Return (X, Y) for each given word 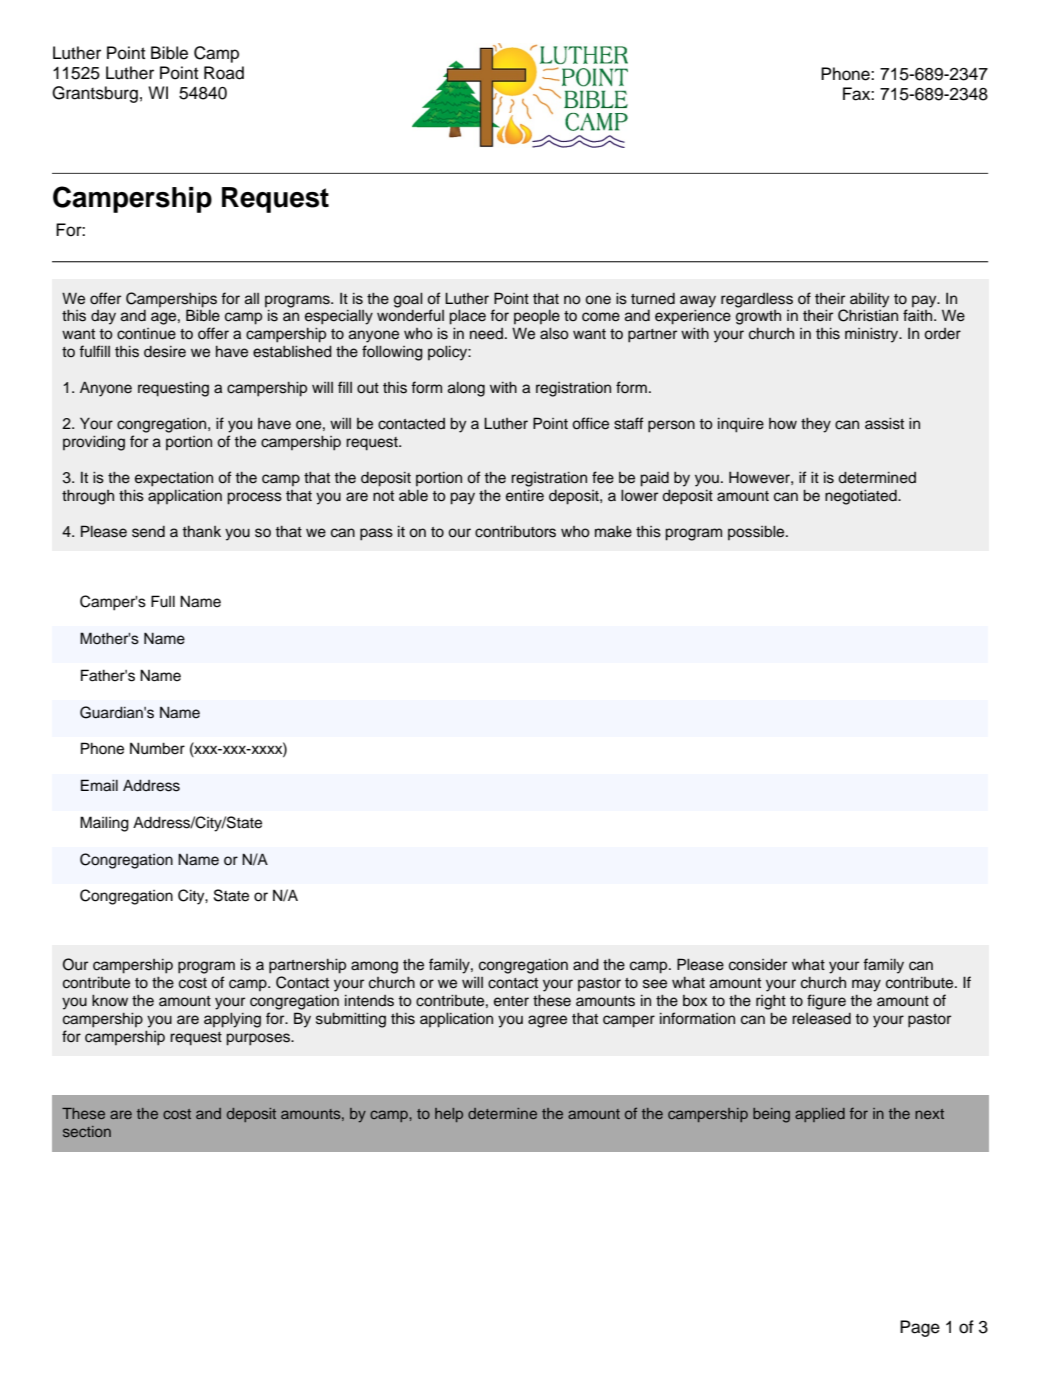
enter (511, 1001)
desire (165, 352)
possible (757, 532)
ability (869, 300)
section (87, 1131)
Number (157, 748)
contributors (515, 531)
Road (224, 73)
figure (826, 1002)
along (466, 389)
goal (408, 300)
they (816, 425)
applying (232, 1020)
